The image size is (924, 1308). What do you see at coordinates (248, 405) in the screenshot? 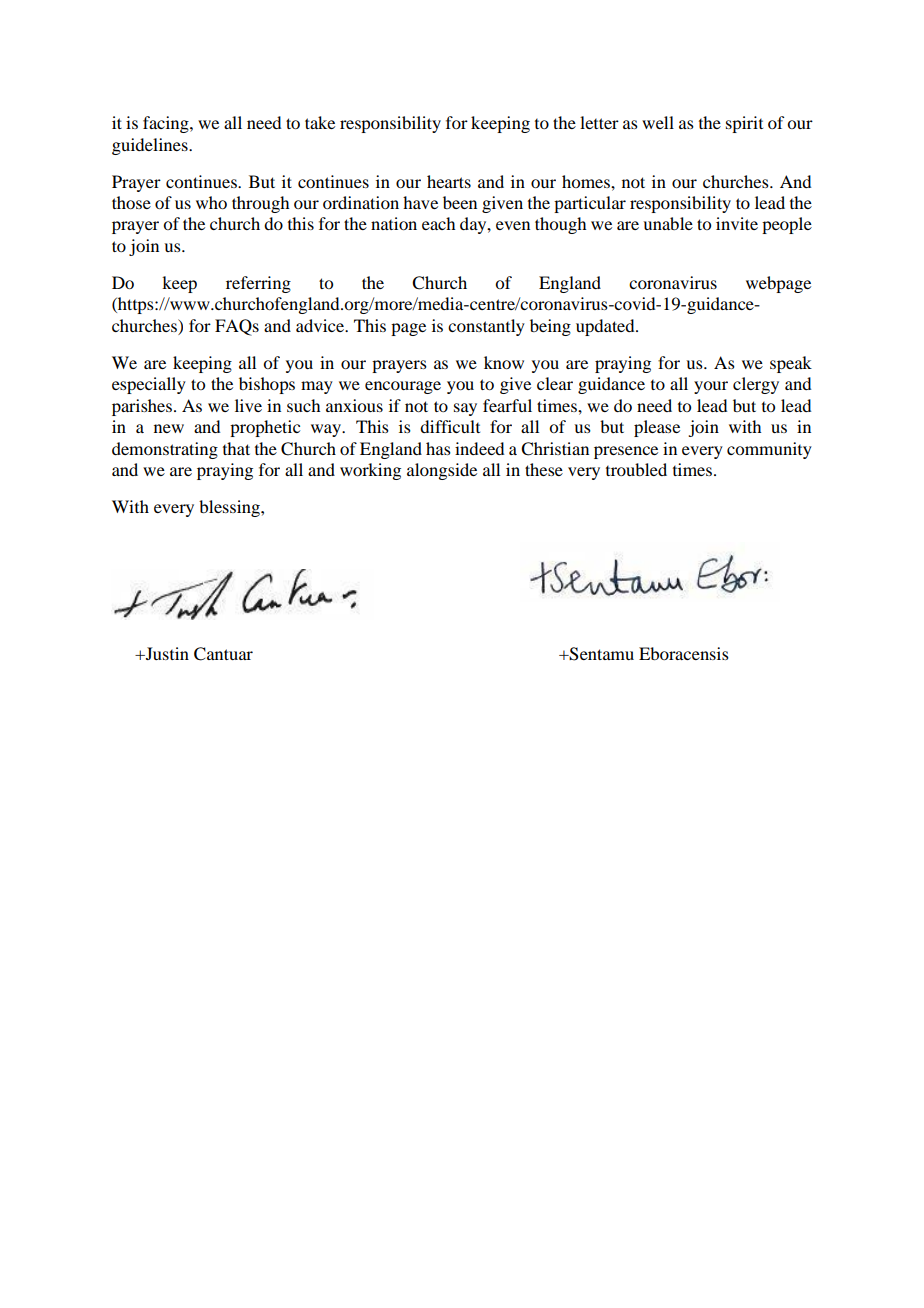
I see `live` at bounding box center [248, 405].
